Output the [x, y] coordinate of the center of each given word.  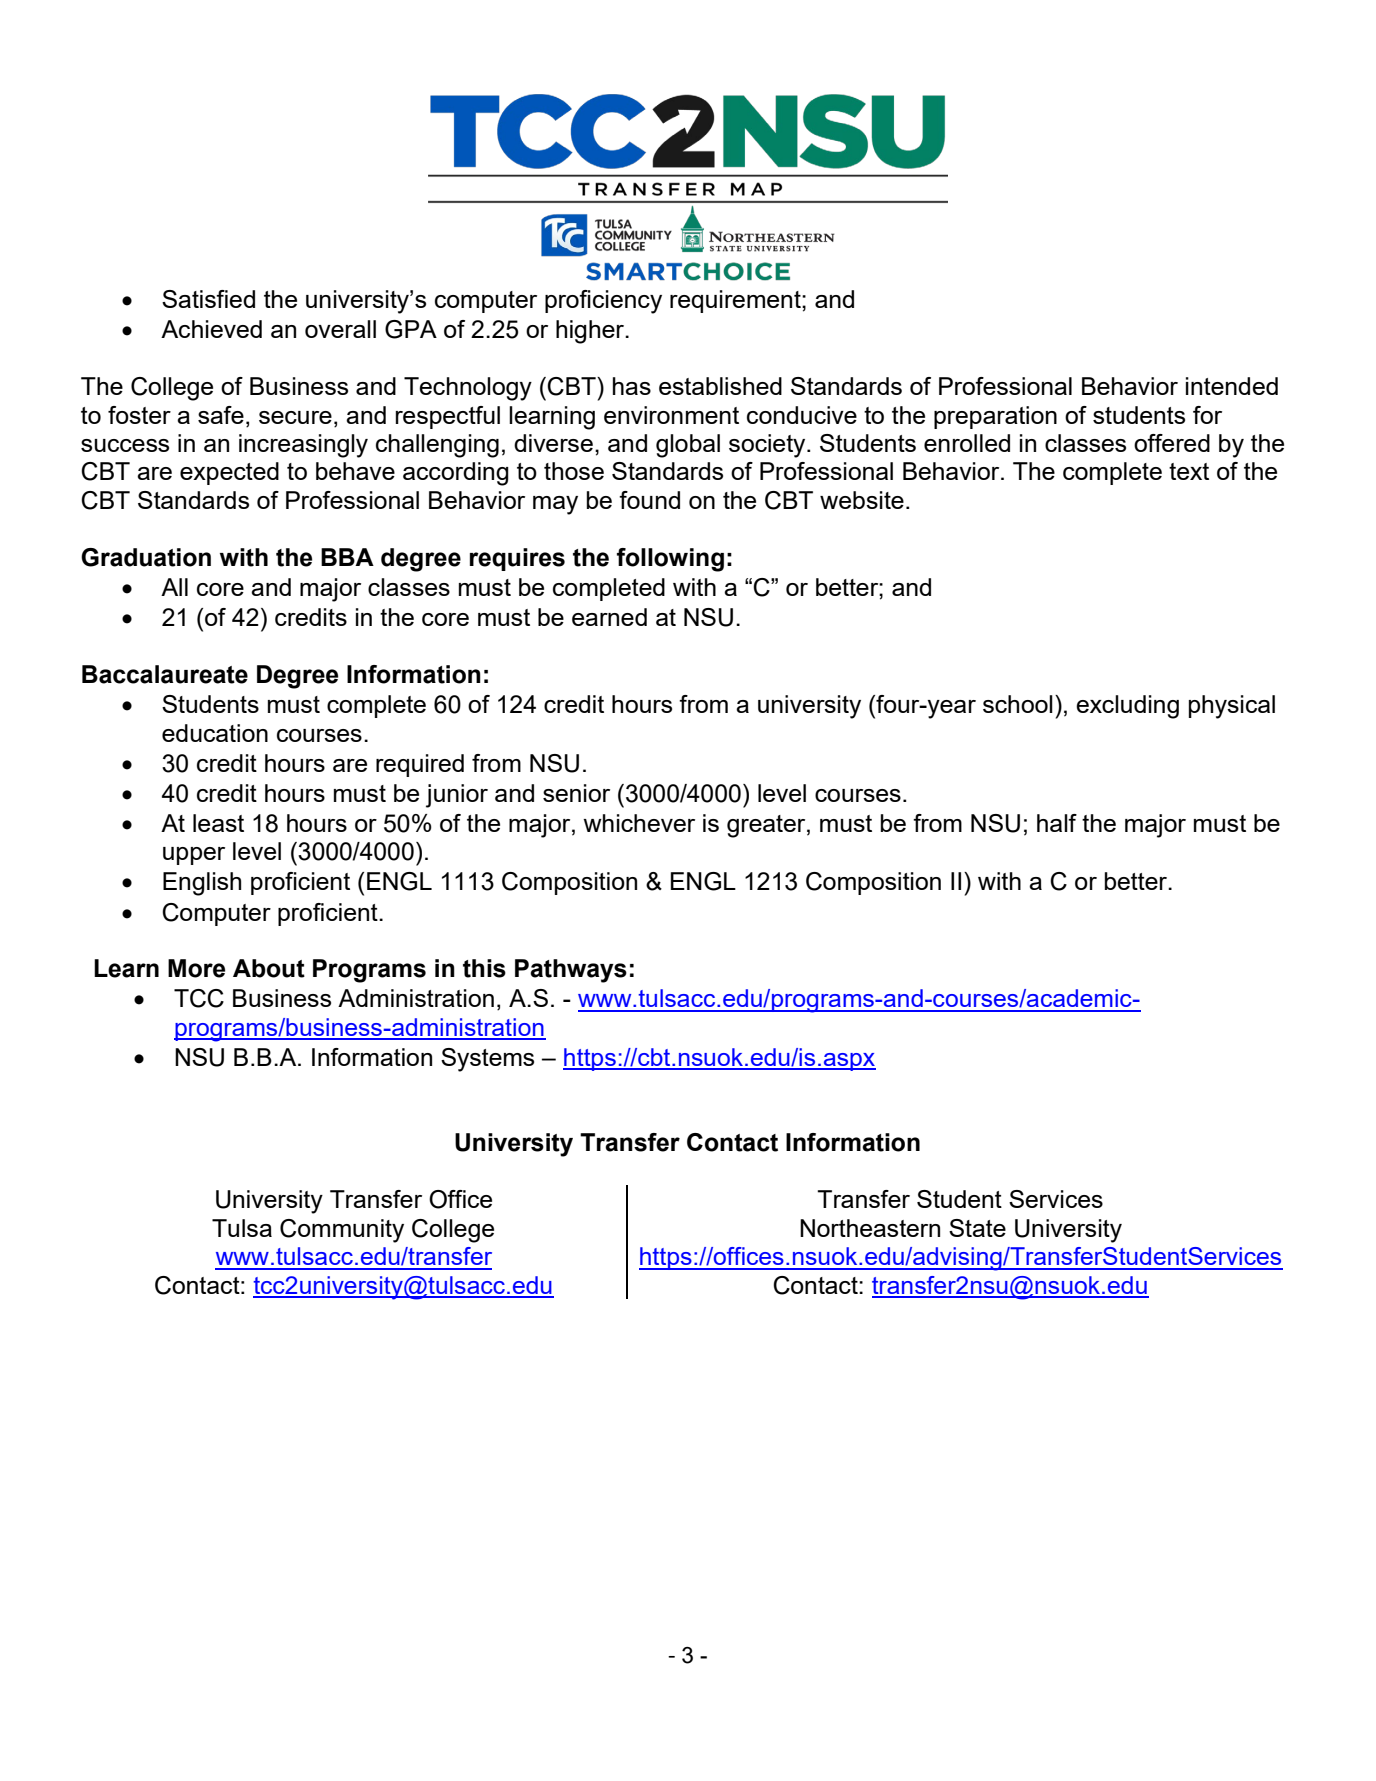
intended [1232, 386]
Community [342, 1231]
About [269, 968]
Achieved [211, 329]
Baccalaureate [165, 674]
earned [609, 617]
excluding [1127, 707]
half [1057, 823]
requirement [736, 301]
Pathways [571, 971]
